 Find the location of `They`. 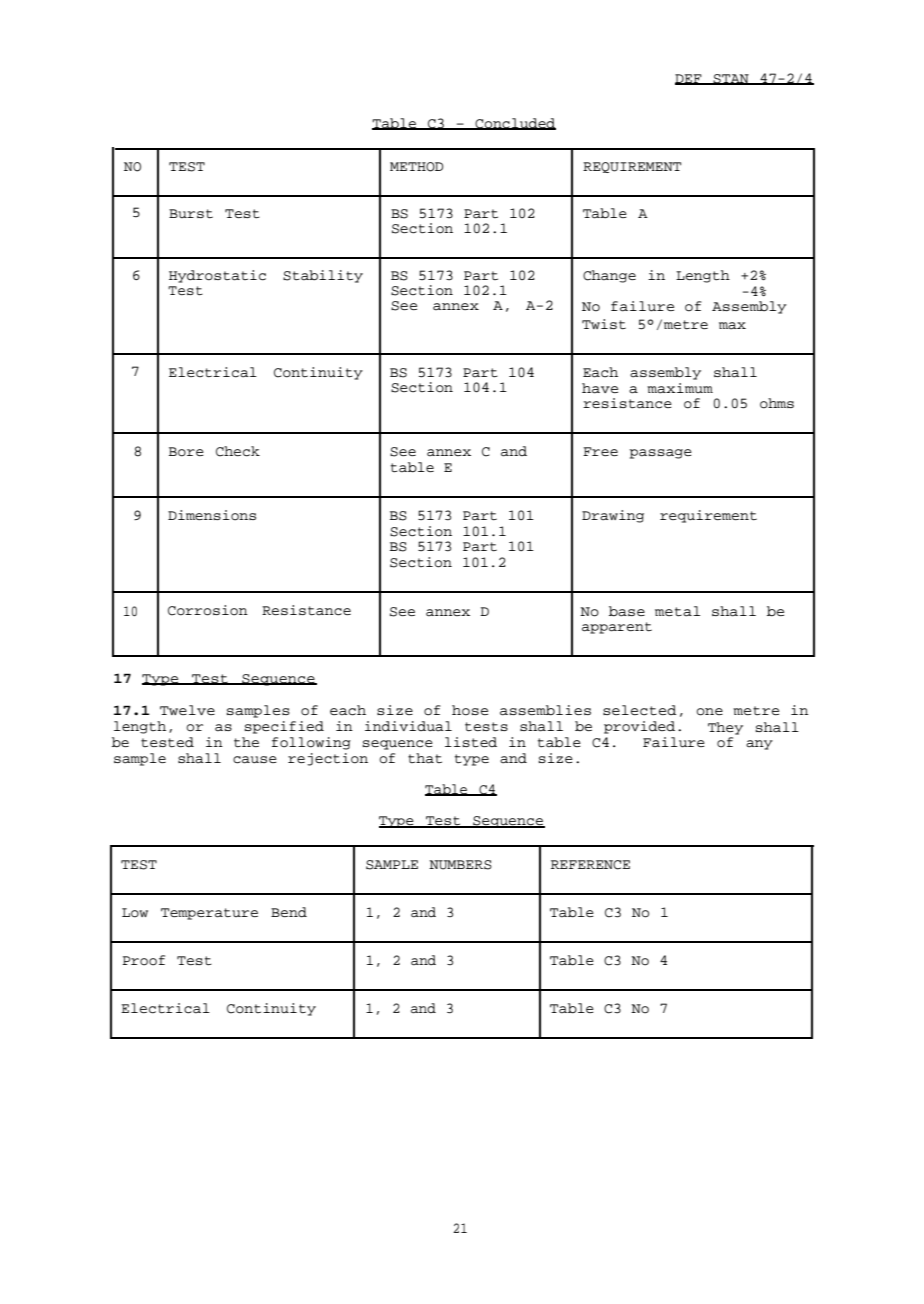

They is located at coordinates (725, 728).
